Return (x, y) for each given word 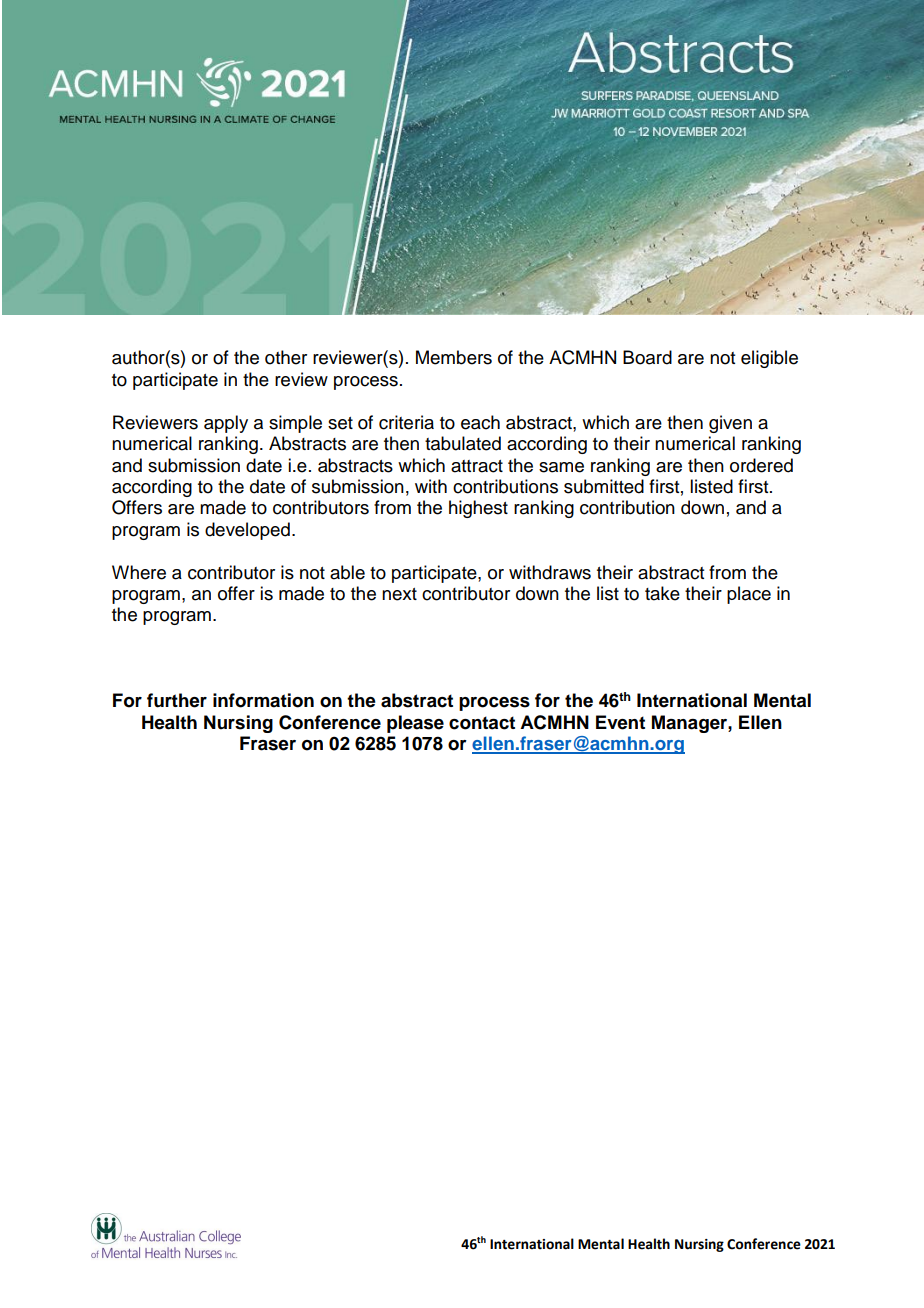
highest (478, 509)
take (662, 593)
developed (247, 531)
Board (647, 357)
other (286, 357)
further (177, 700)
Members (454, 357)
